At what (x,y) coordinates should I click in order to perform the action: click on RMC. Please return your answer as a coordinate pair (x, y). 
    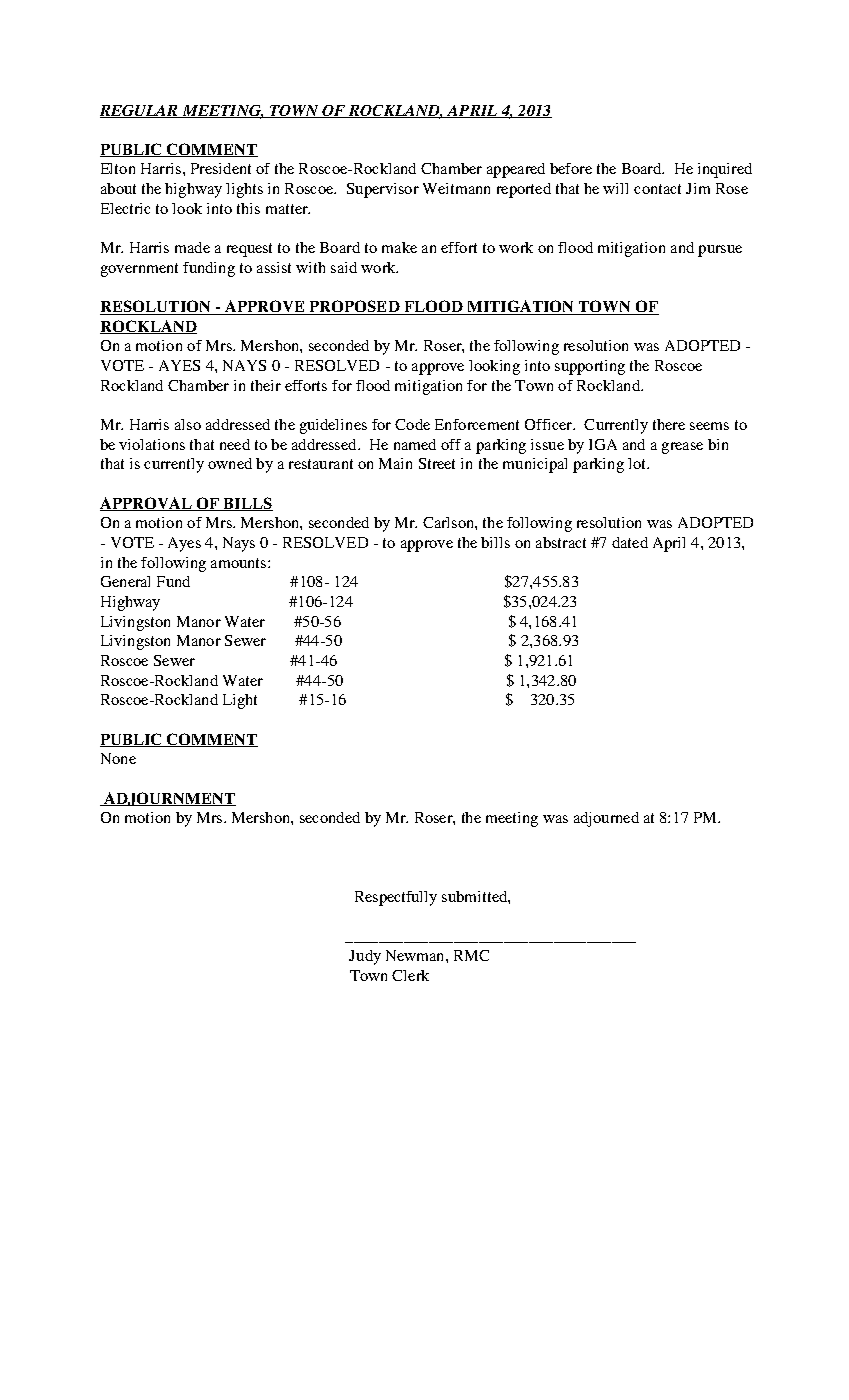
    Looking at the image, I should click on (471, 955).
